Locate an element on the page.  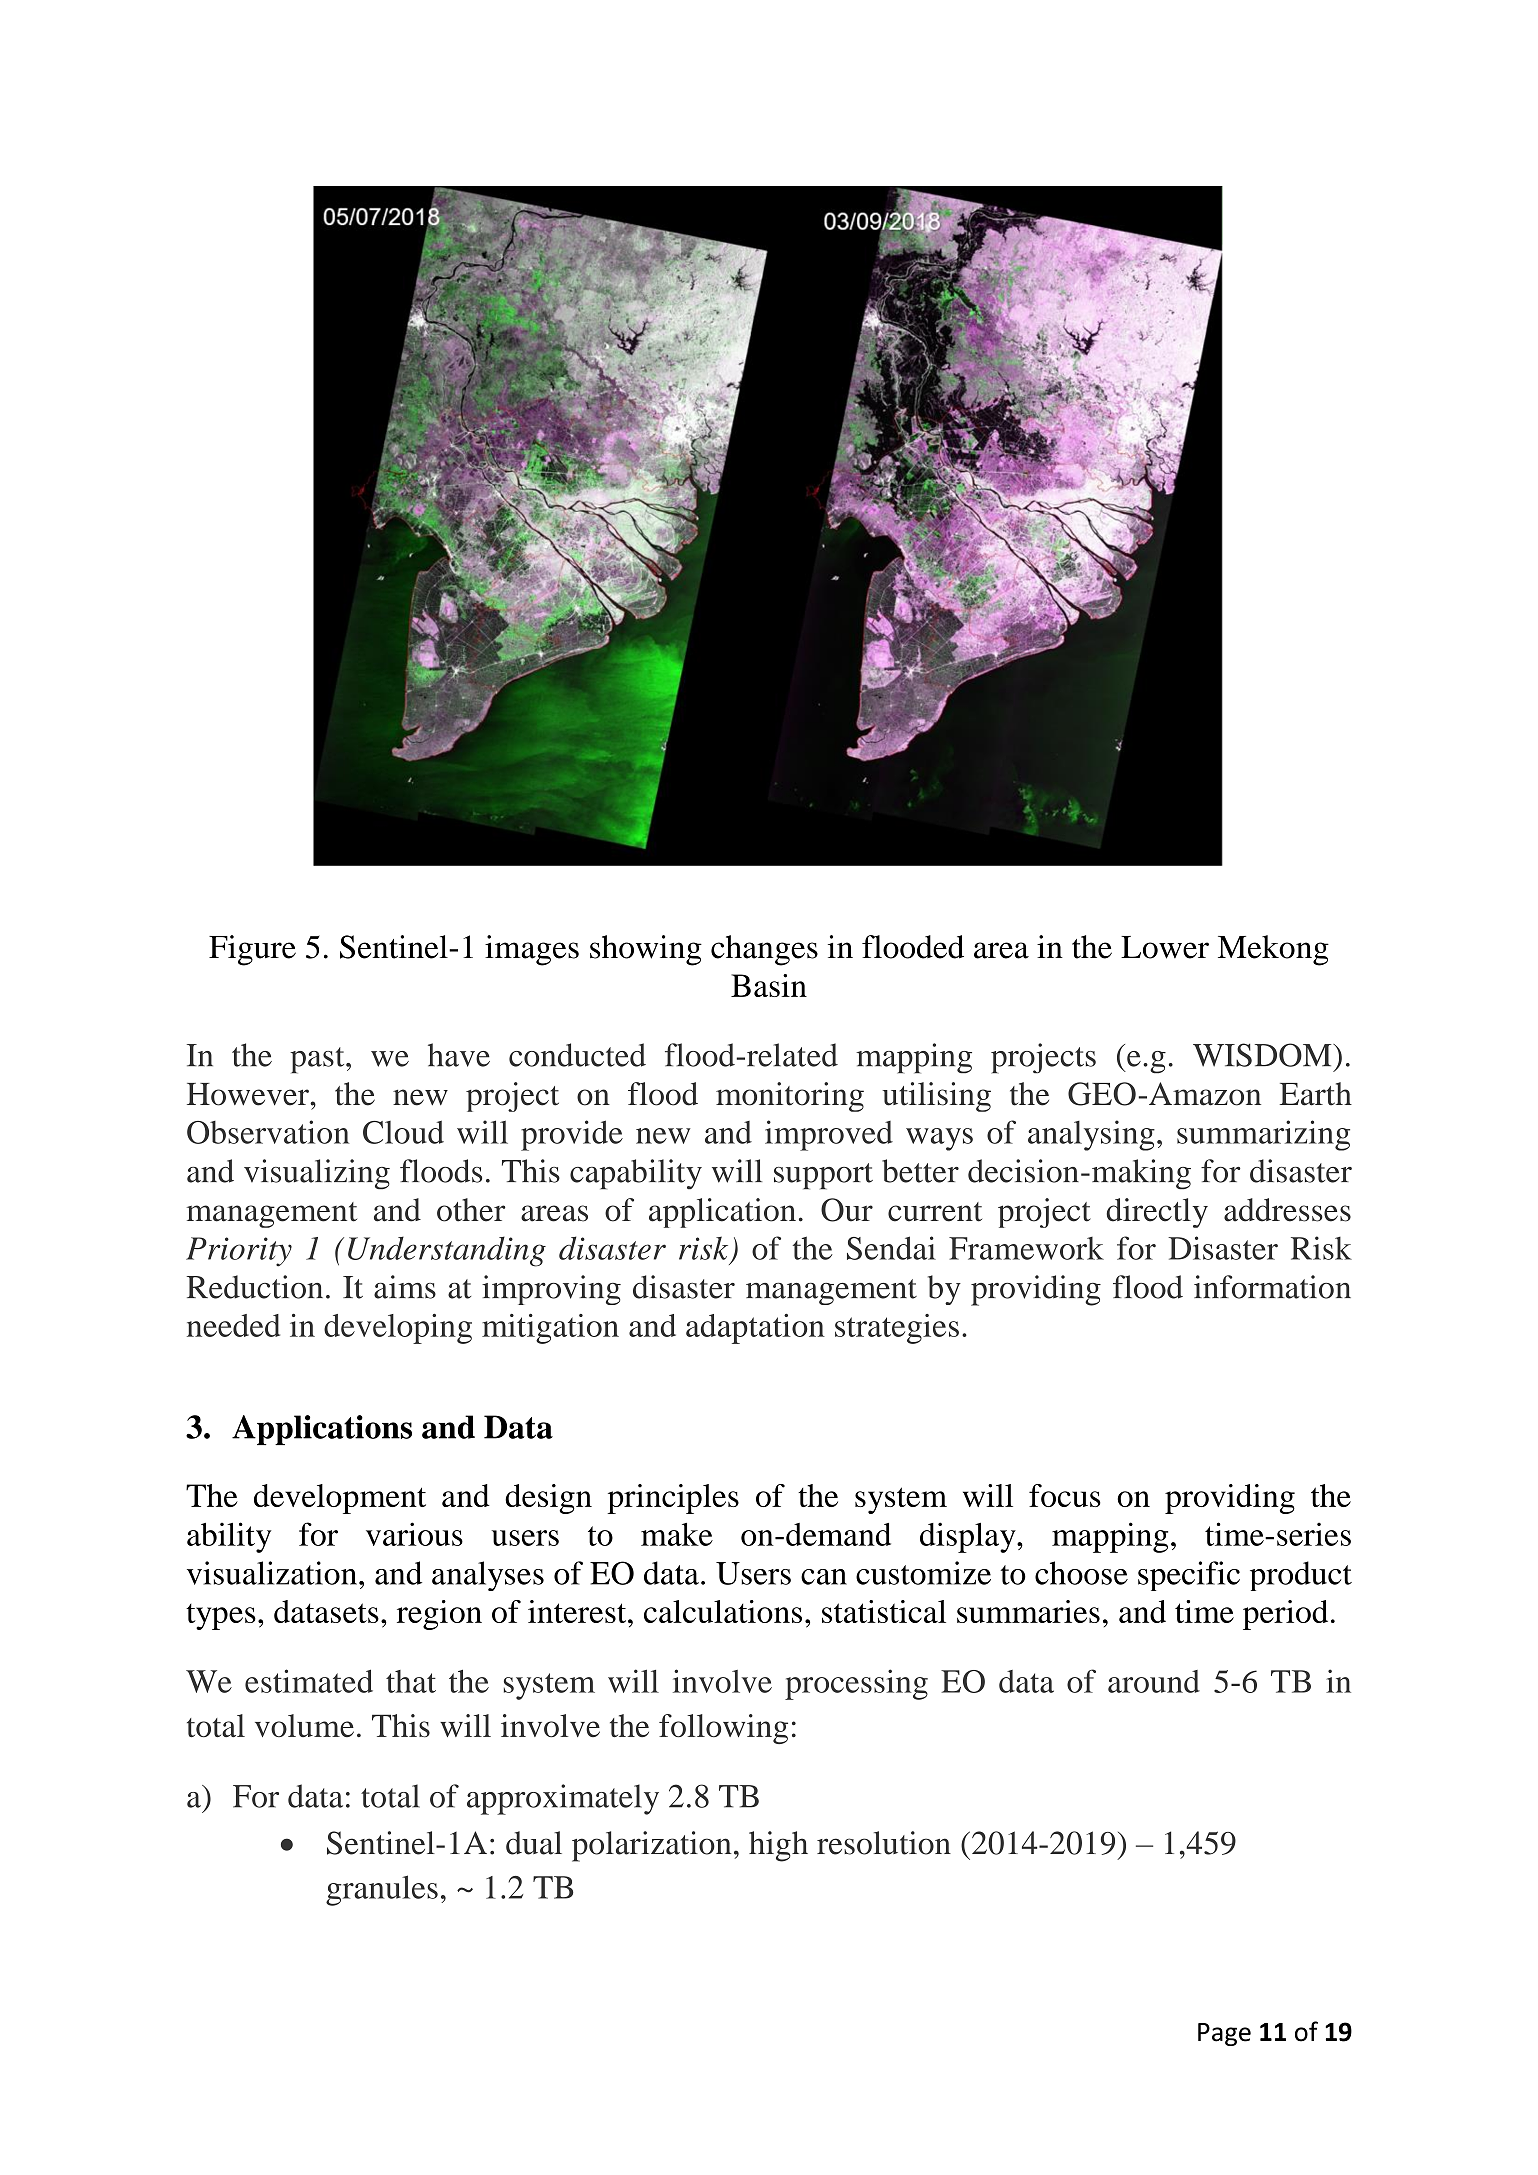
Basin is located at coordinates (769, 985).
